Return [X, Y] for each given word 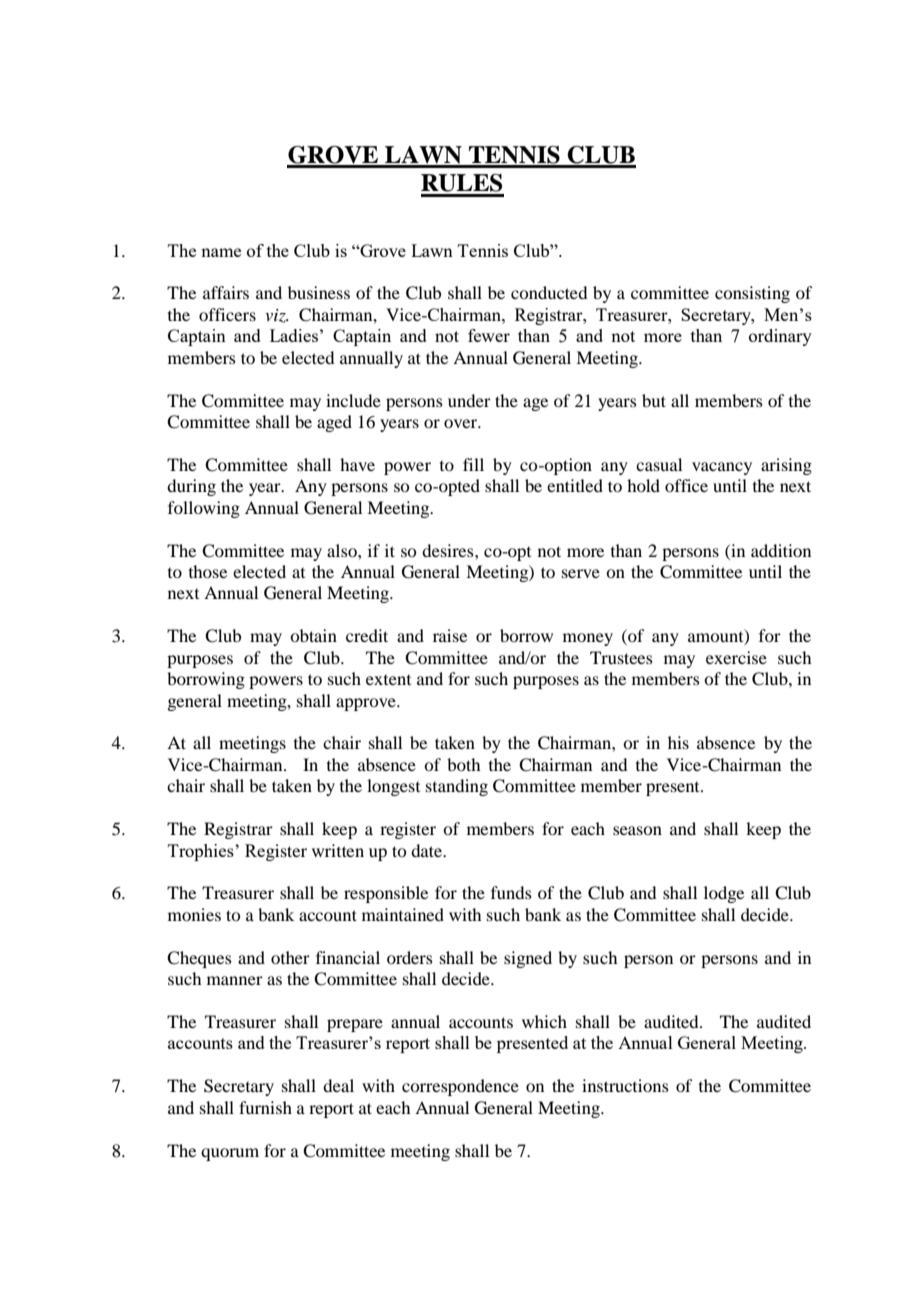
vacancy [722, 468]
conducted [549, 292]
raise [450, 635]
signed [528, 959]
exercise [736, 657]
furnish [265, 1107]
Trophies [202, 852]
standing [457, 787]
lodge [724, 894]
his [678, 742]
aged [334, 423]
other [290, 957]
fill [473, 464]
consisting [752, 294]
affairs [226, 292]
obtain [313, 635]
